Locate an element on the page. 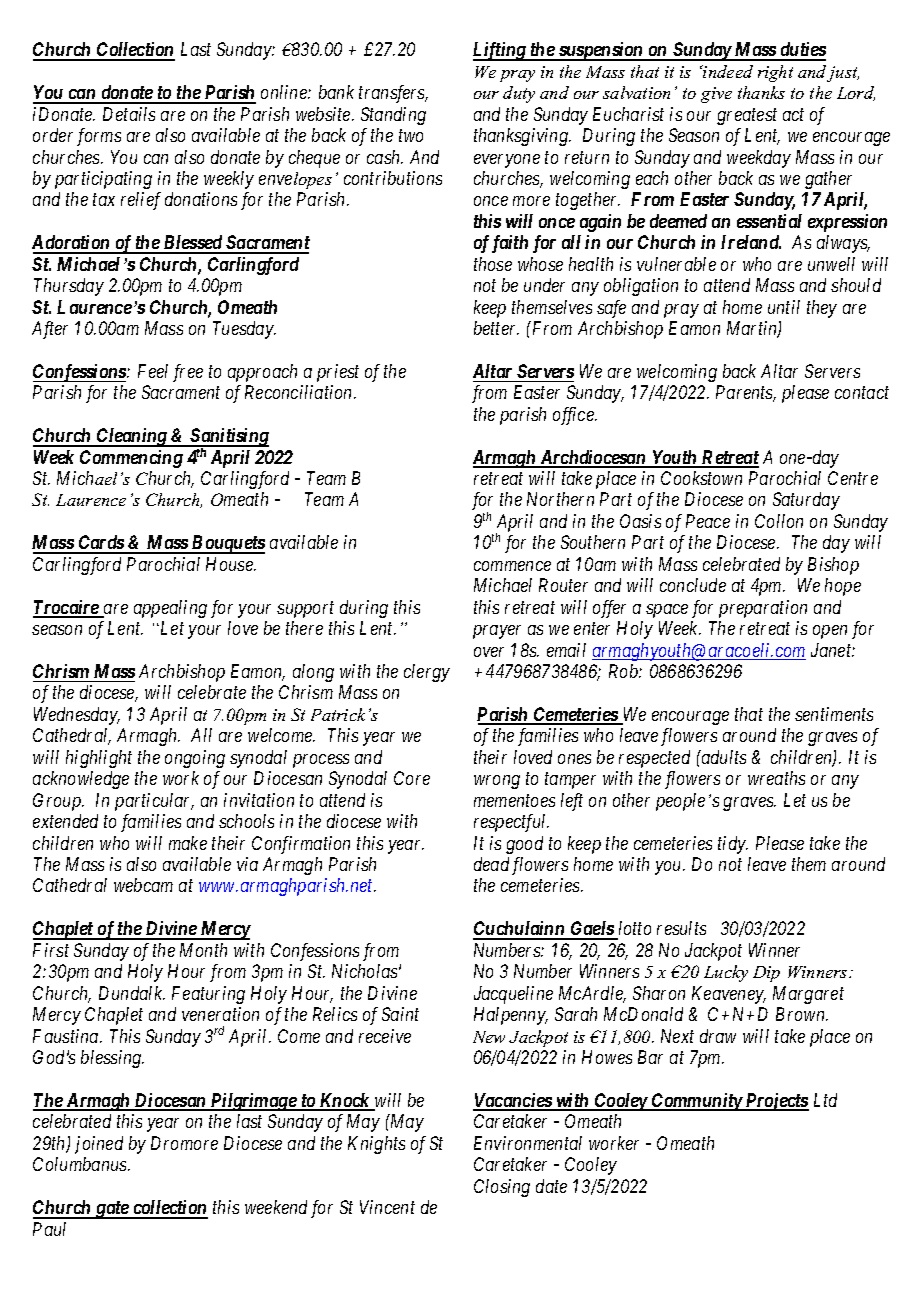  appealing is located at coordinates (170, 609).
